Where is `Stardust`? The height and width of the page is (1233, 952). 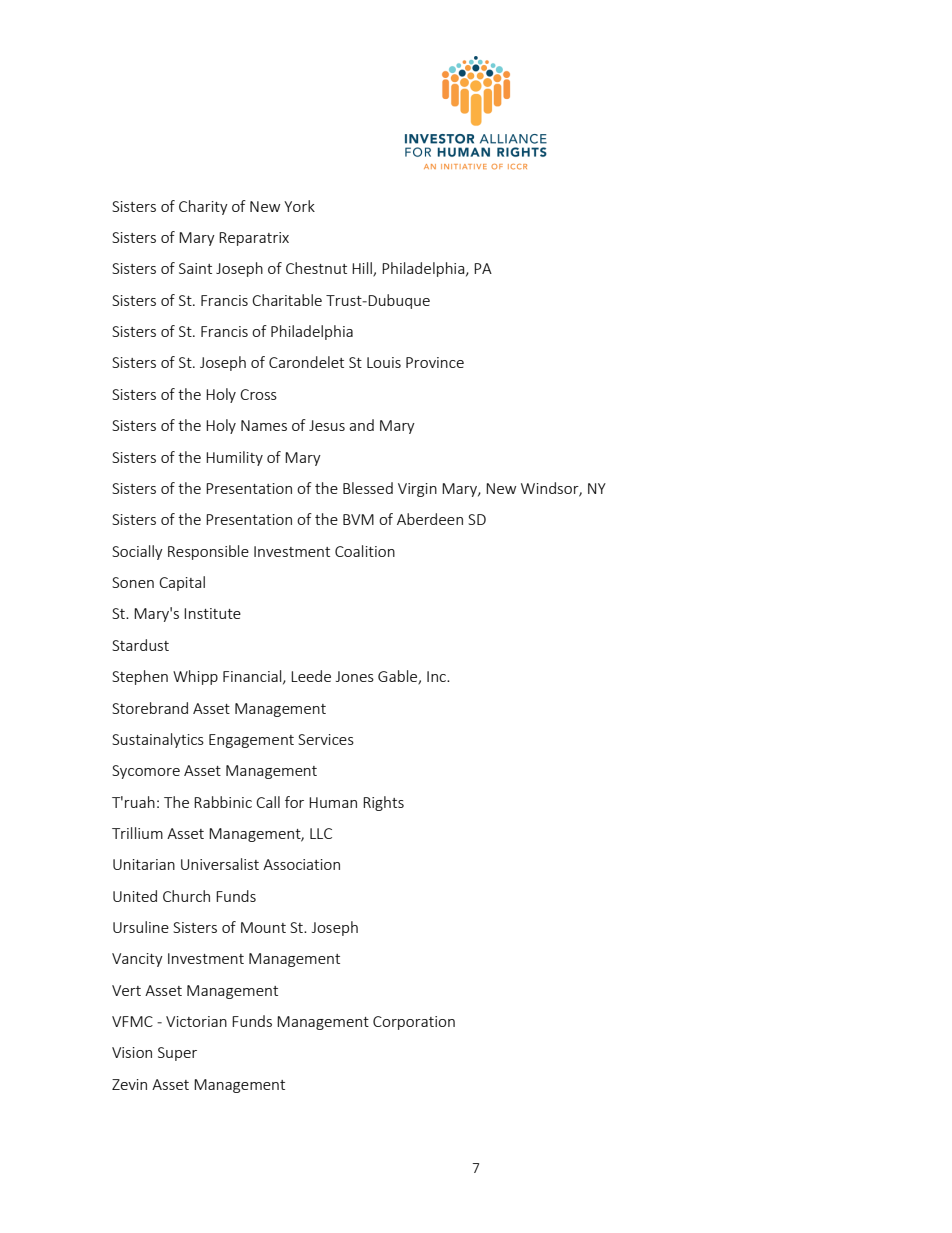 Stardust is located at coordinates (140, 645).
